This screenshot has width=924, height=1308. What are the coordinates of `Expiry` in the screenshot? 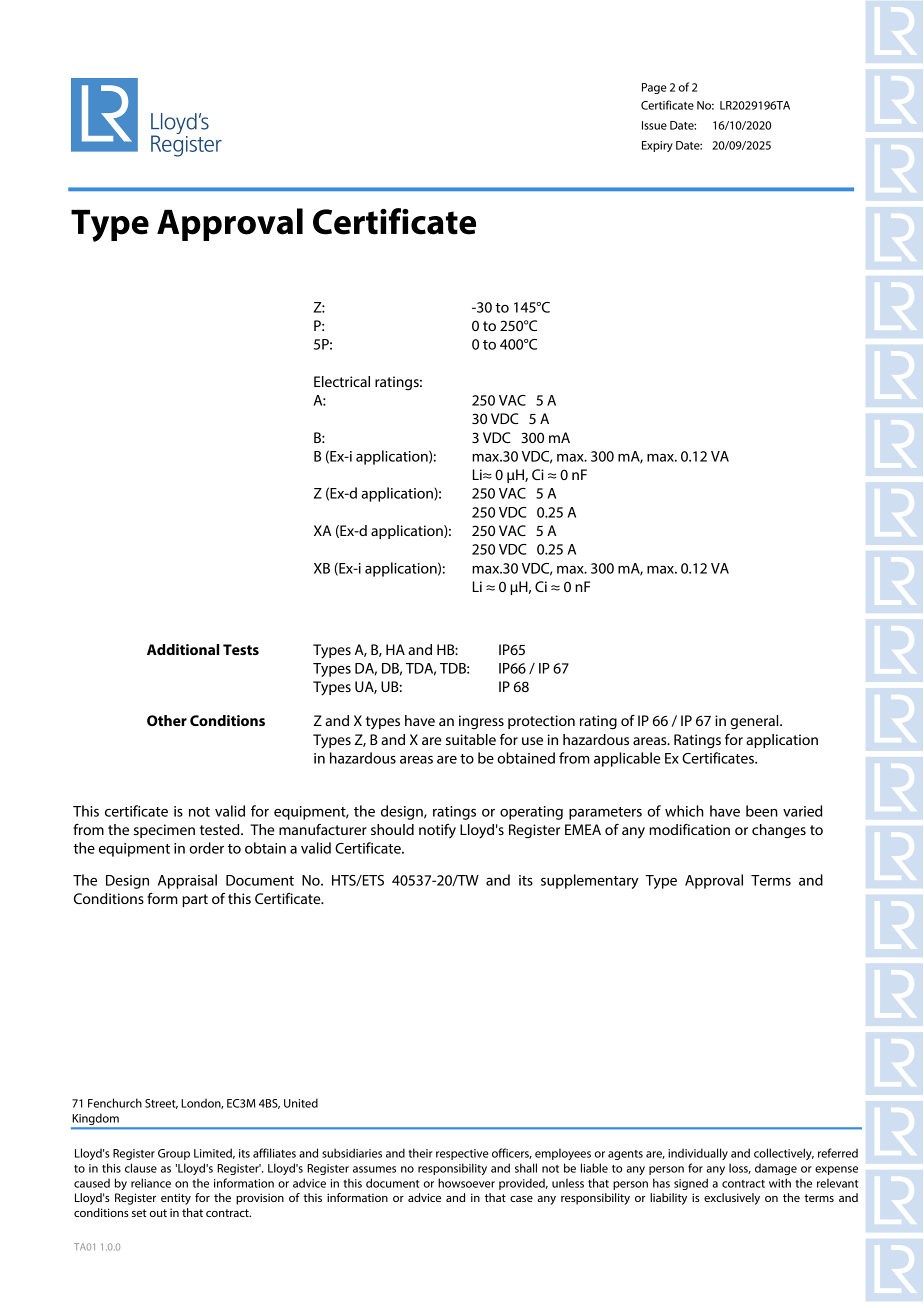 It's located at (657, 146).
